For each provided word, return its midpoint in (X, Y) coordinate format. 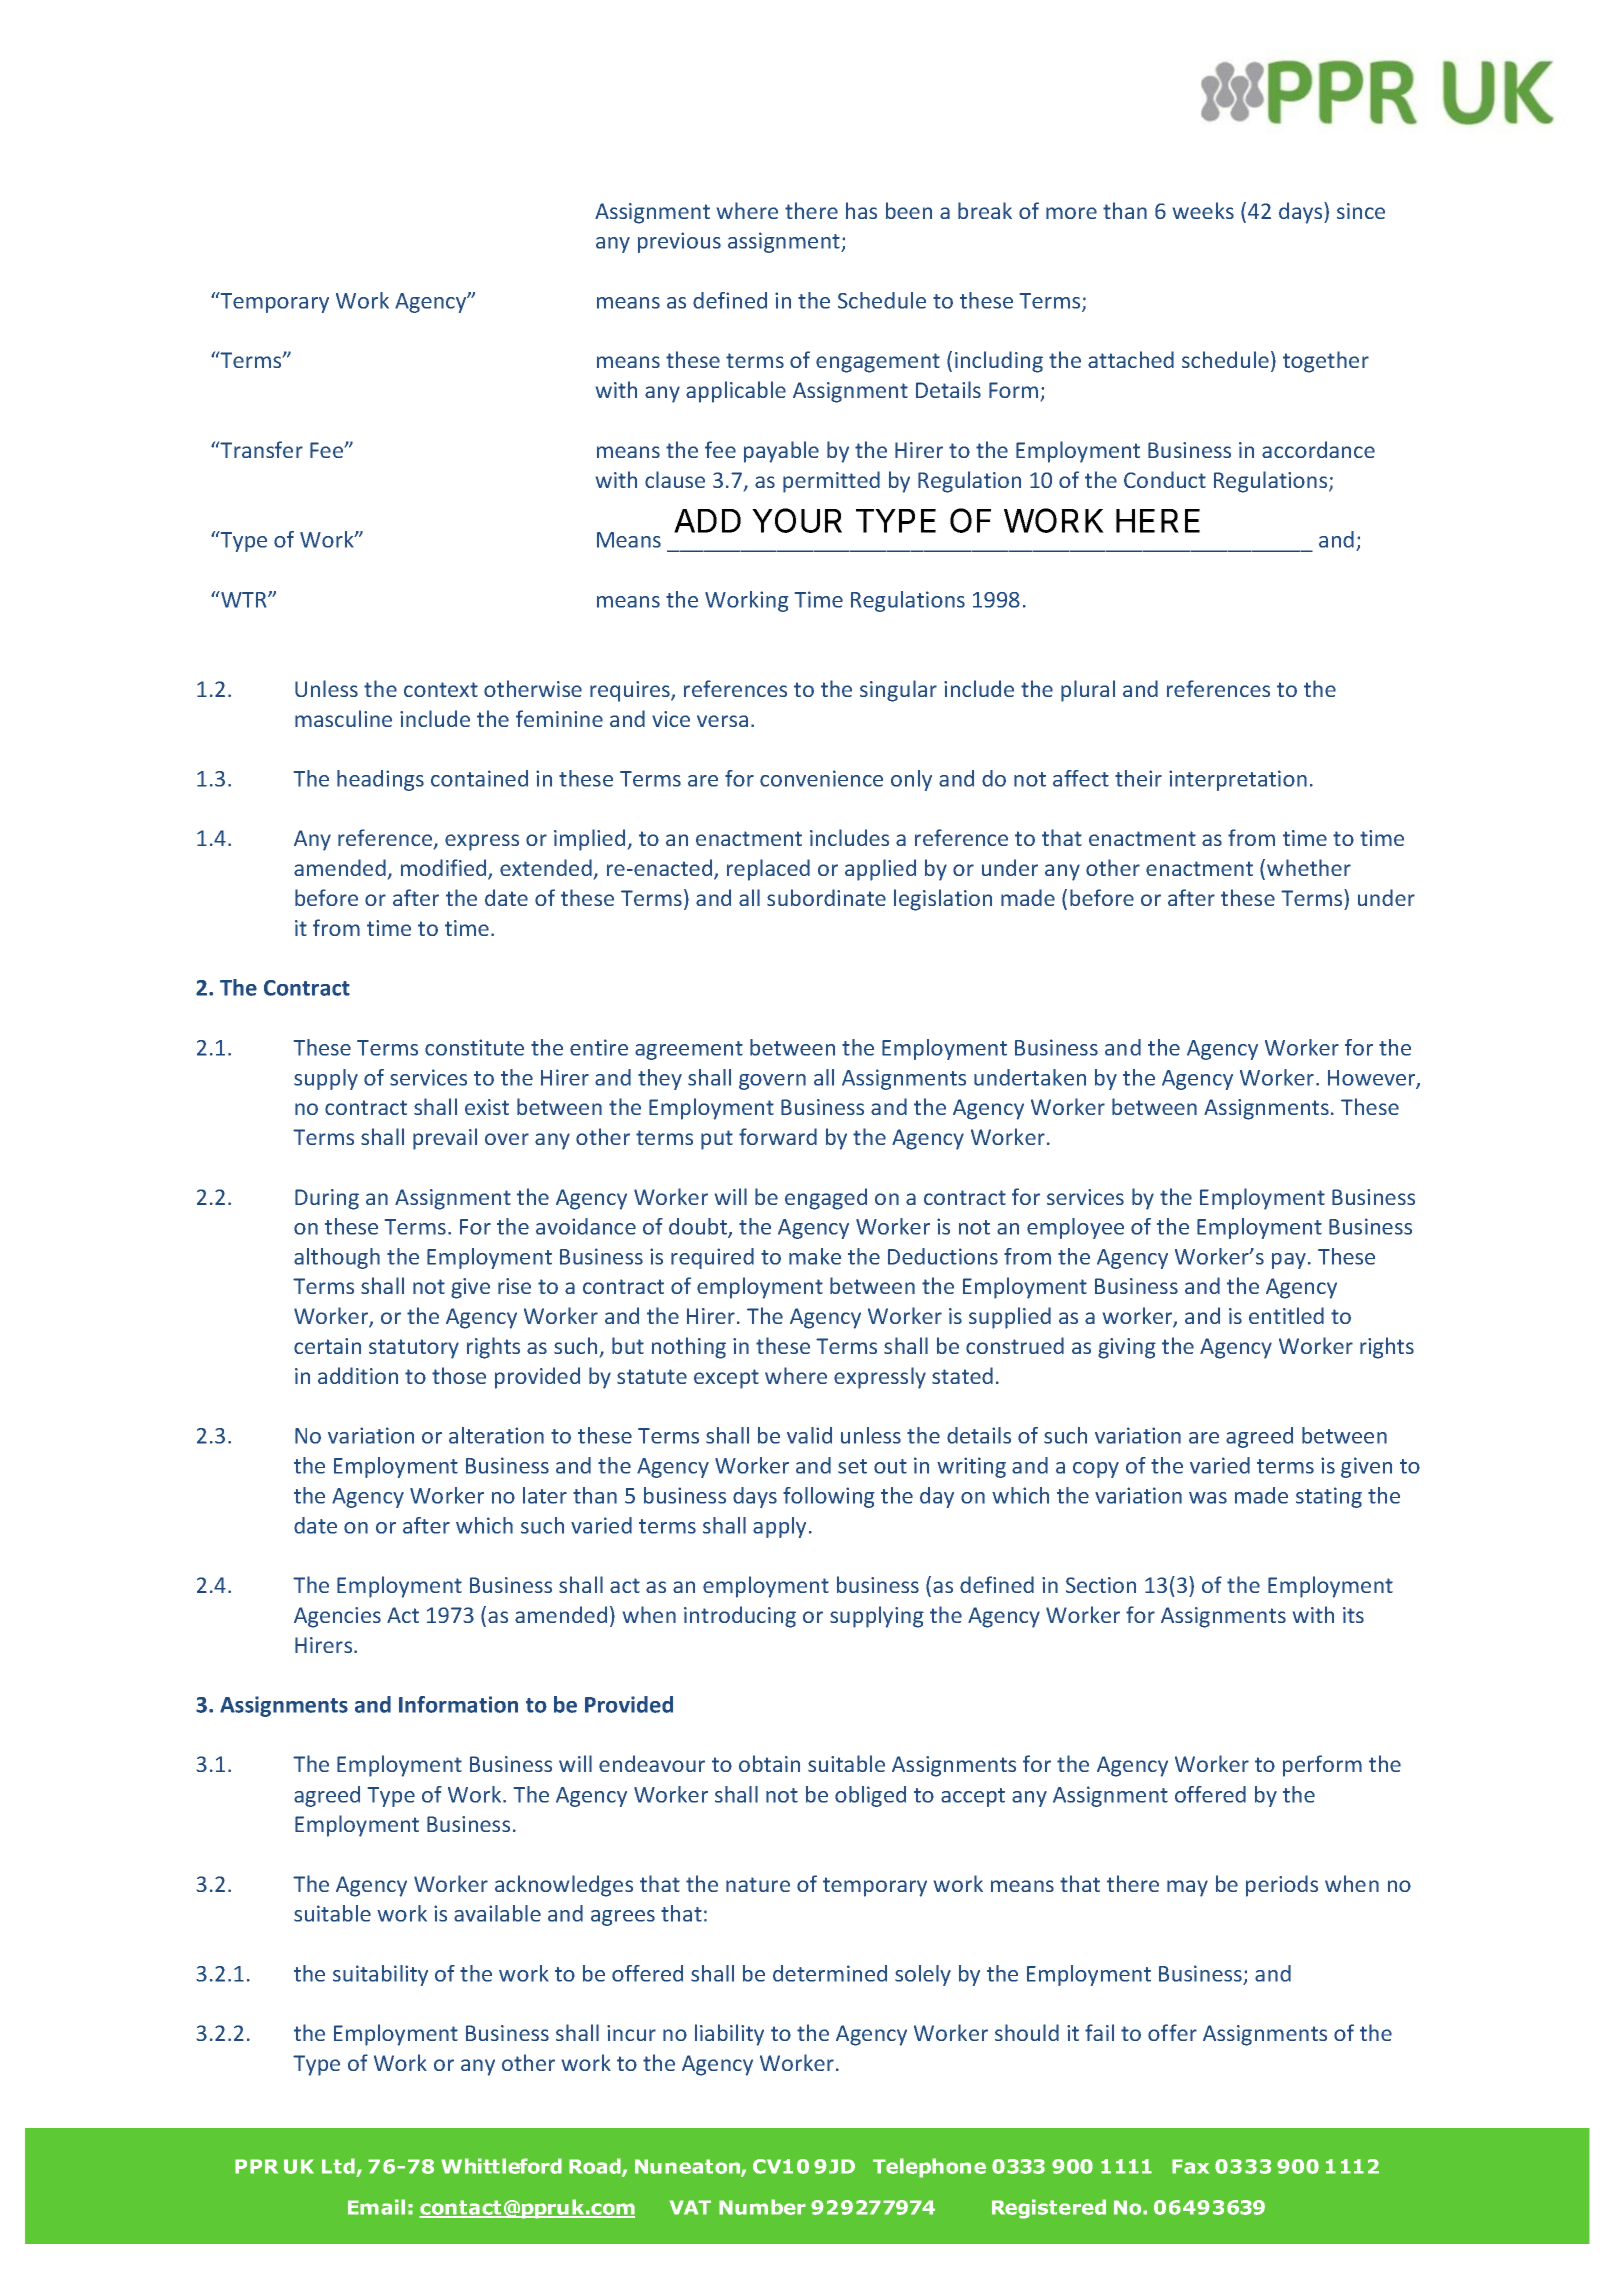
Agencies (337, 1617)
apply (779, 1527)
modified (445, 869)
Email (376, 2207)
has (861, 210)
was (1208, 1498)
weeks (1203, 210)
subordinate (826, 897)
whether (1309, 867)
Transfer (260, 449)
